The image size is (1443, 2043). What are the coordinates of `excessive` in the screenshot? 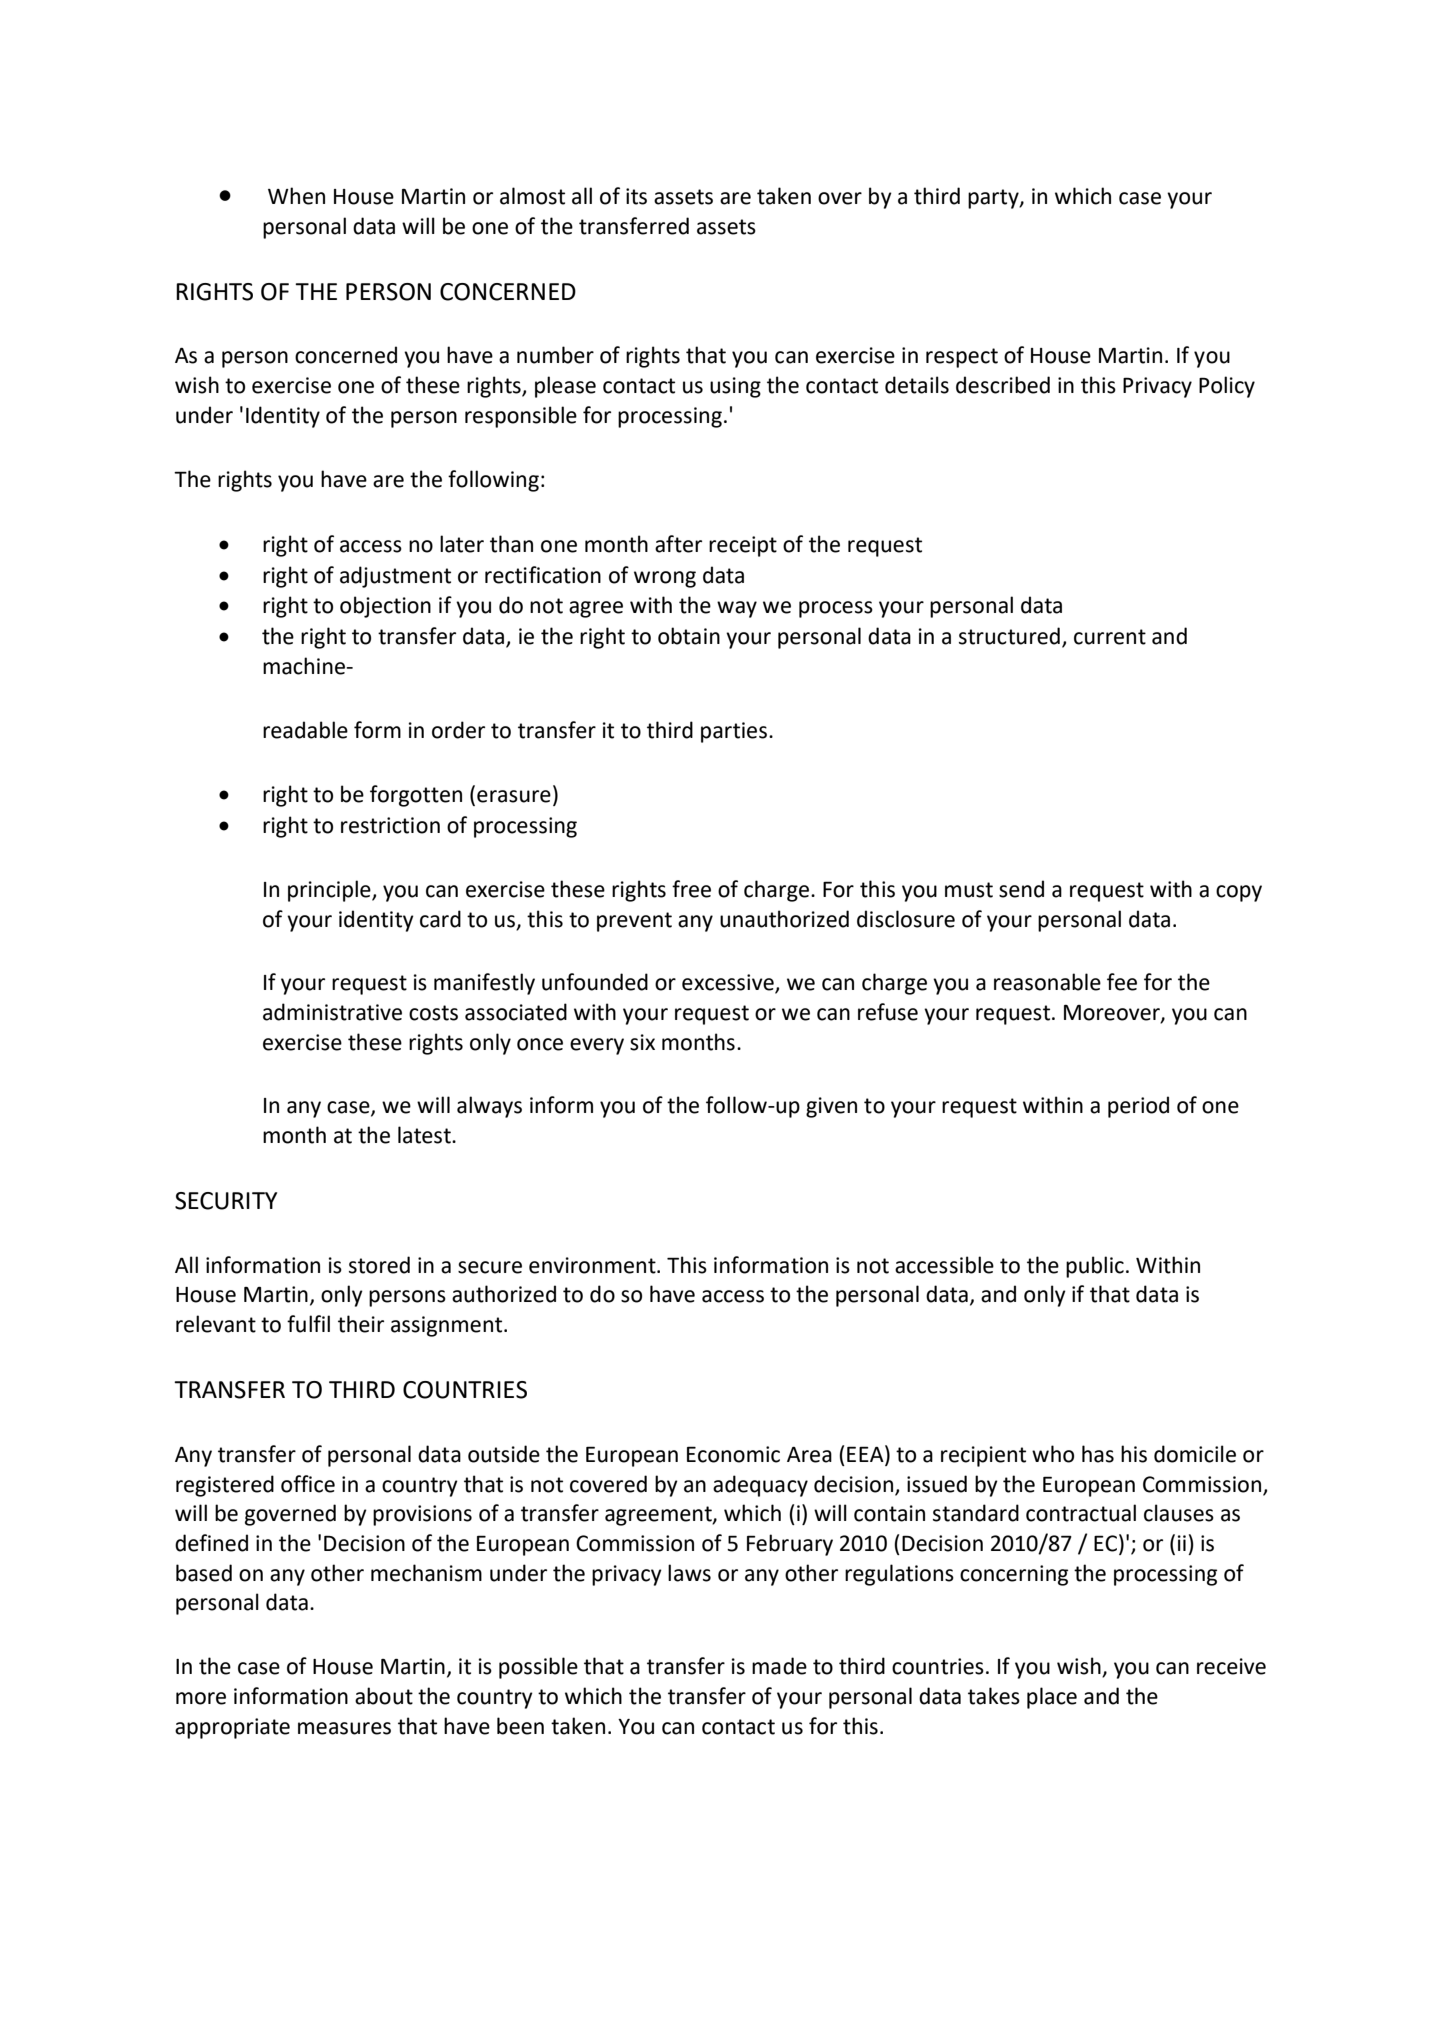 It's located at (729, 983).
